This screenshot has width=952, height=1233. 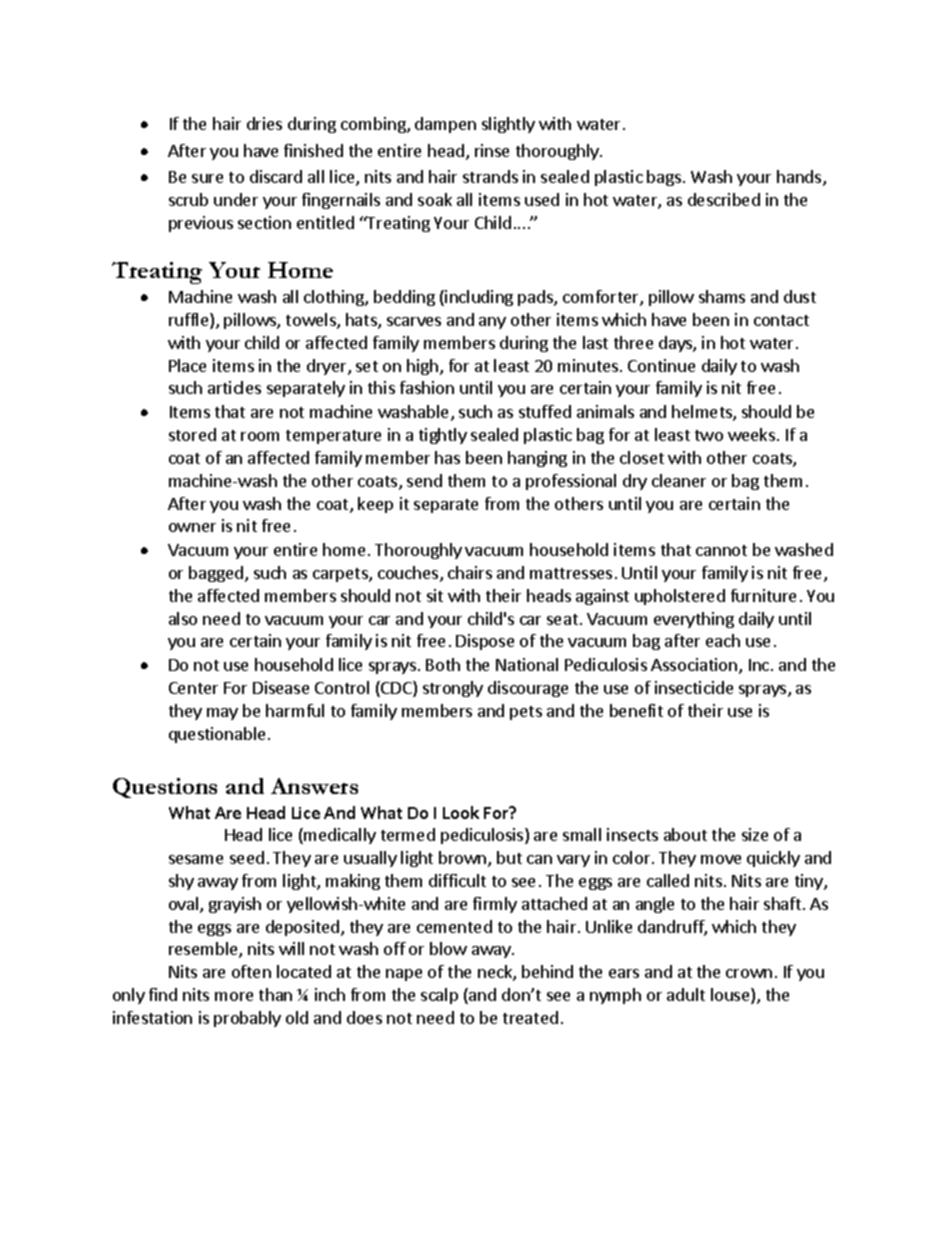 What do you see at coordinates (661, 365) in the screenshot?
I see `Continue` at bounding box center [661, 365].
